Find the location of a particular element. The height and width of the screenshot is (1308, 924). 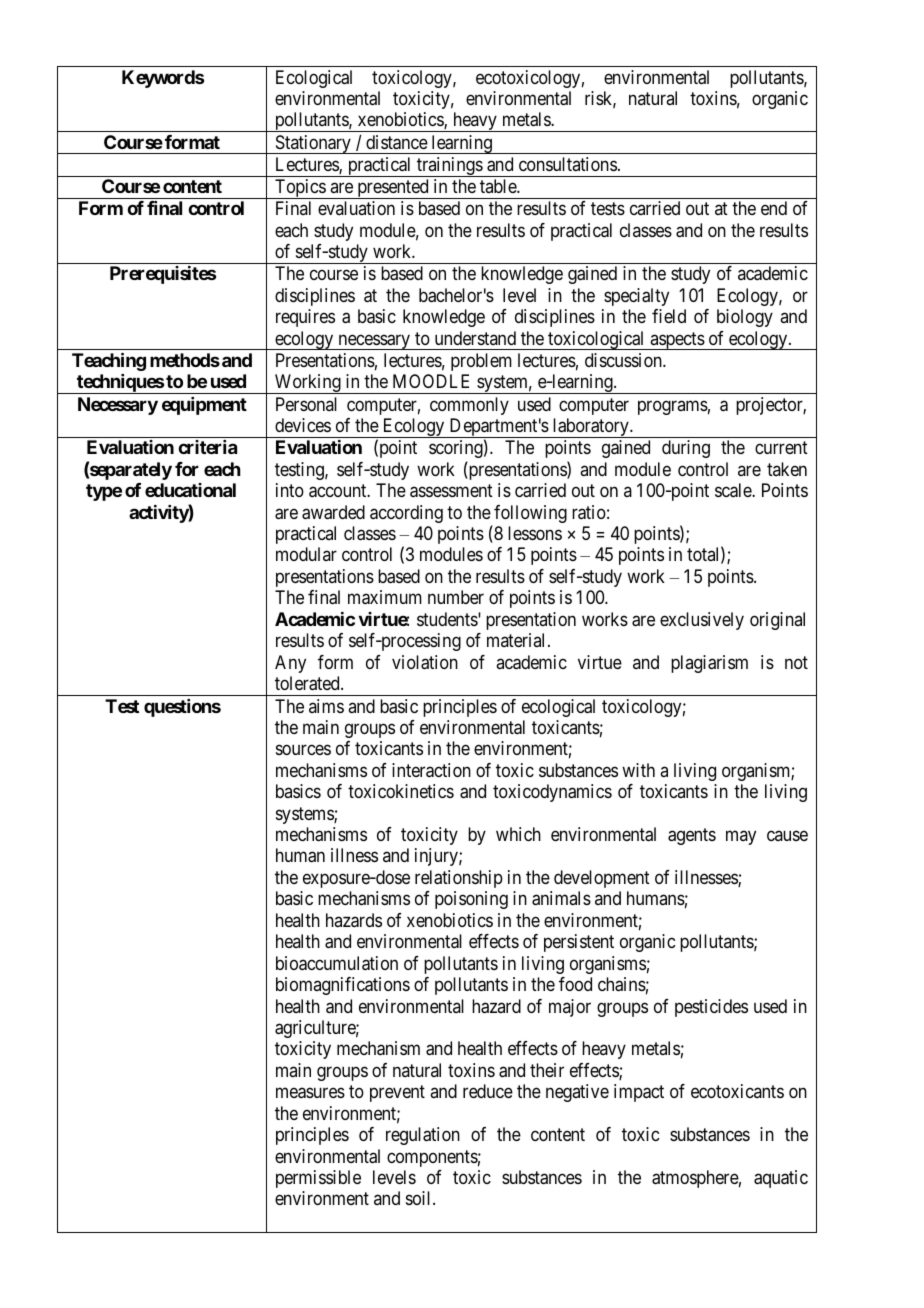

table is located at coordinates (499, 186).
